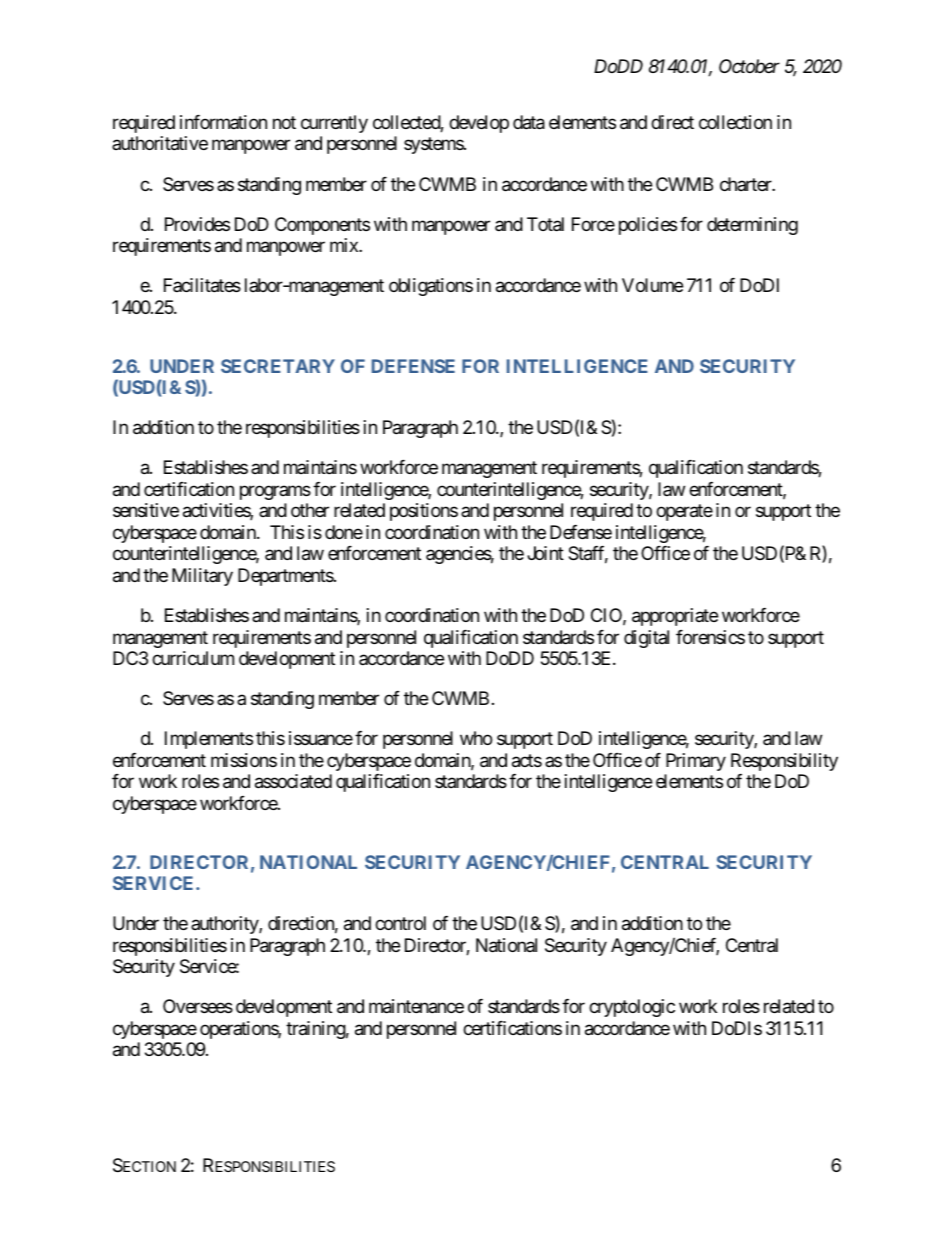 The height and width of the screenshot is (1233, 952). What do you see at coordinates (310, 510) in the screenshot?
I see `other` at bounding box center [310, 510].
